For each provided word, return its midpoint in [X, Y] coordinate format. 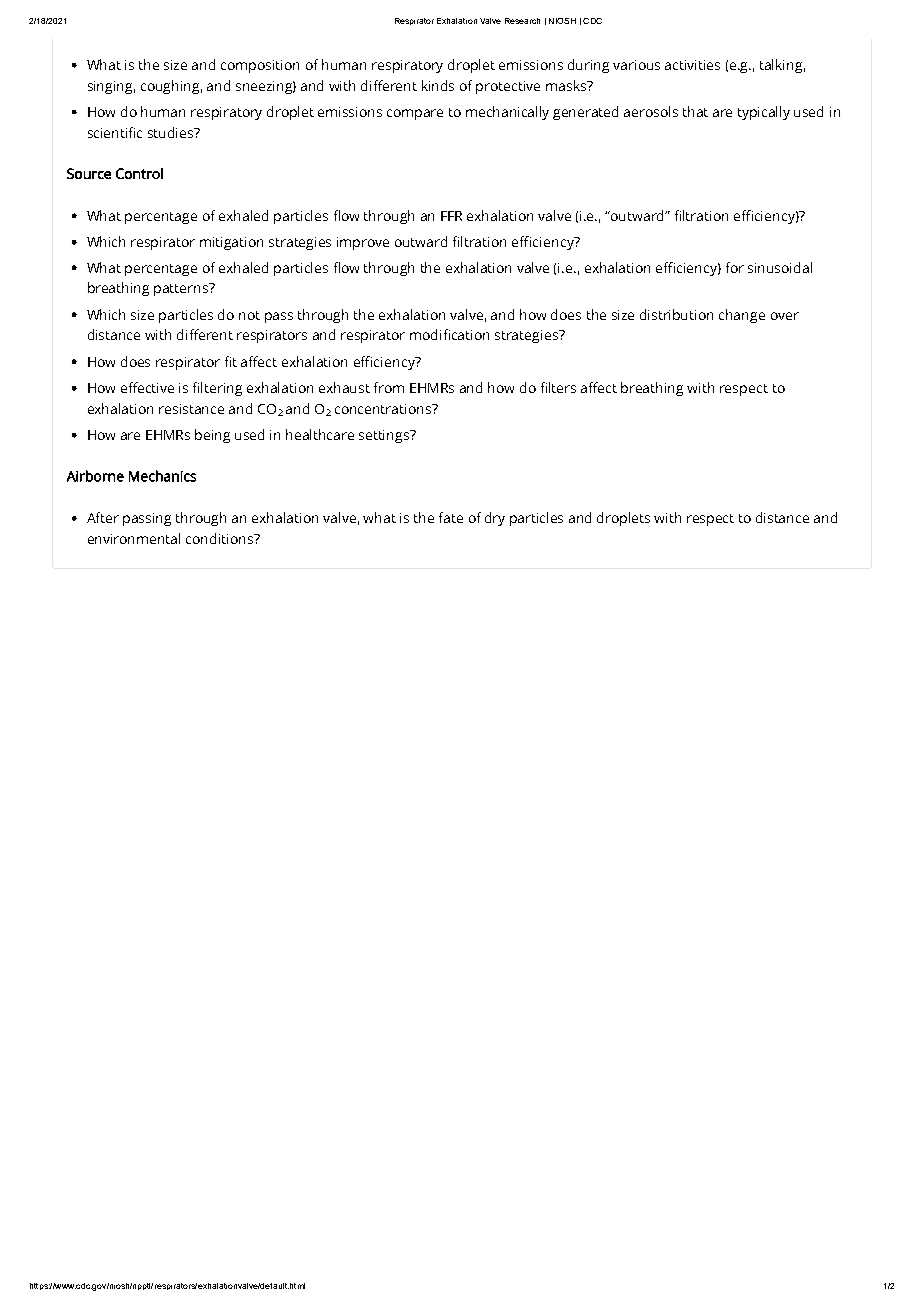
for [735, 267]
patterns [182, 289]
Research [522, 21]
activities [692, 65]
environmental [134, 538]
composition [260, 66]
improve [363, 243]
